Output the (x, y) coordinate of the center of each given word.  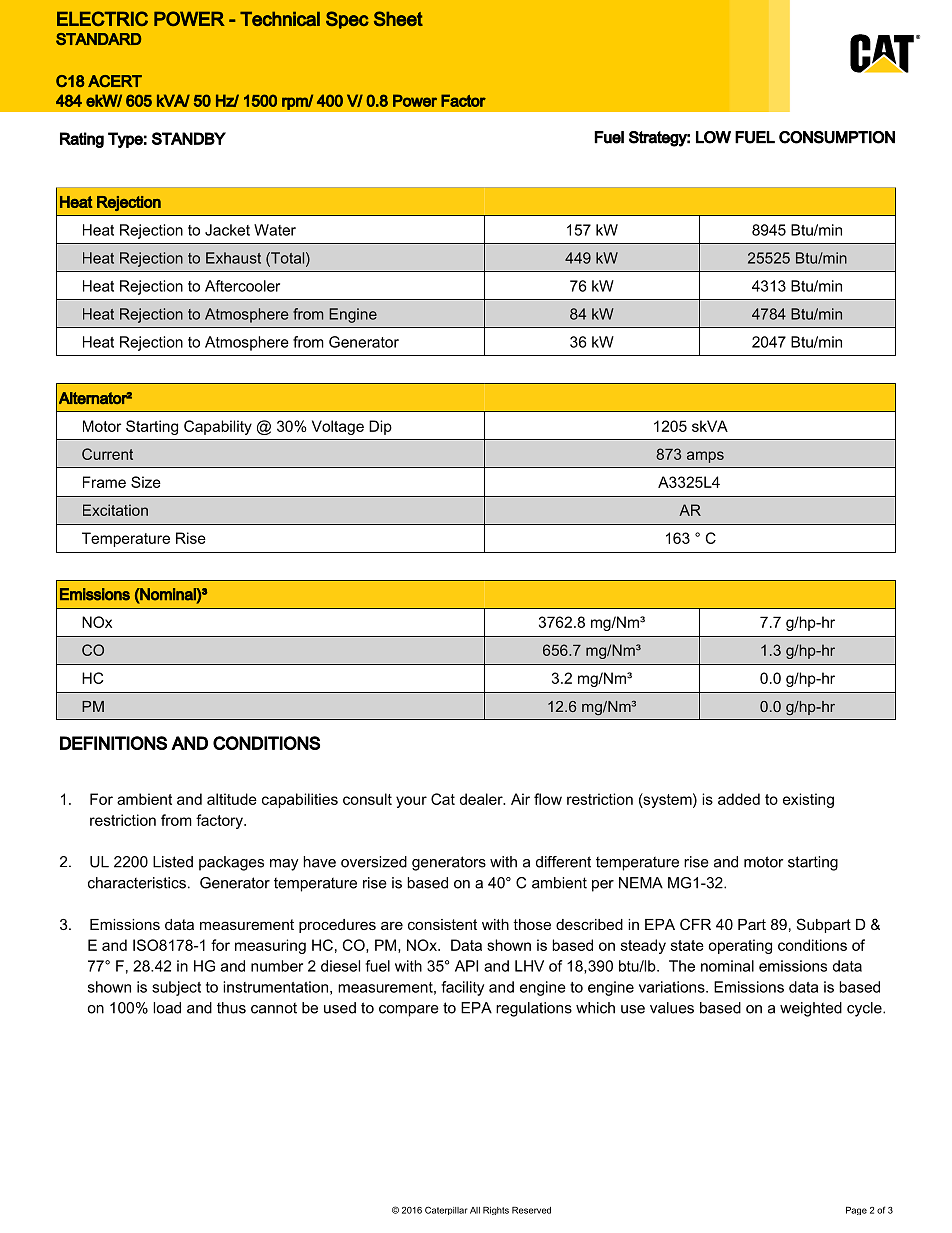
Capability (218, 427)
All (475, 1210)
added (739, 799)
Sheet (398, 18)
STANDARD (98, 39)
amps (705, 457)
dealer (482, 799)
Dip (380, 427)
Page (856, 1211)
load (167, 1008)
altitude (232, 799)
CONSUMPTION (837, 137)
